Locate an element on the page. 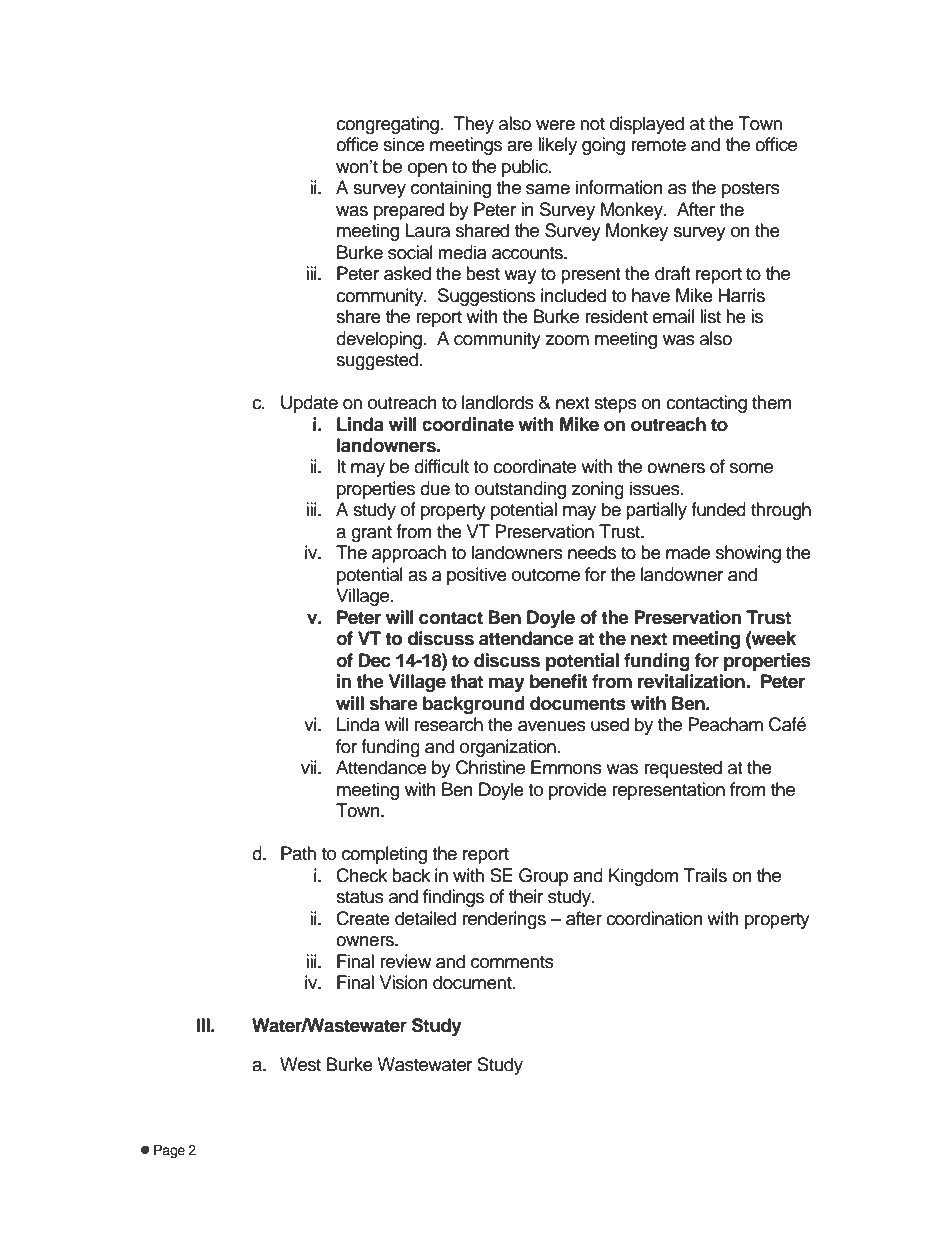 This image has width=952, height=1233. They is located at coordinates (474, 125).
